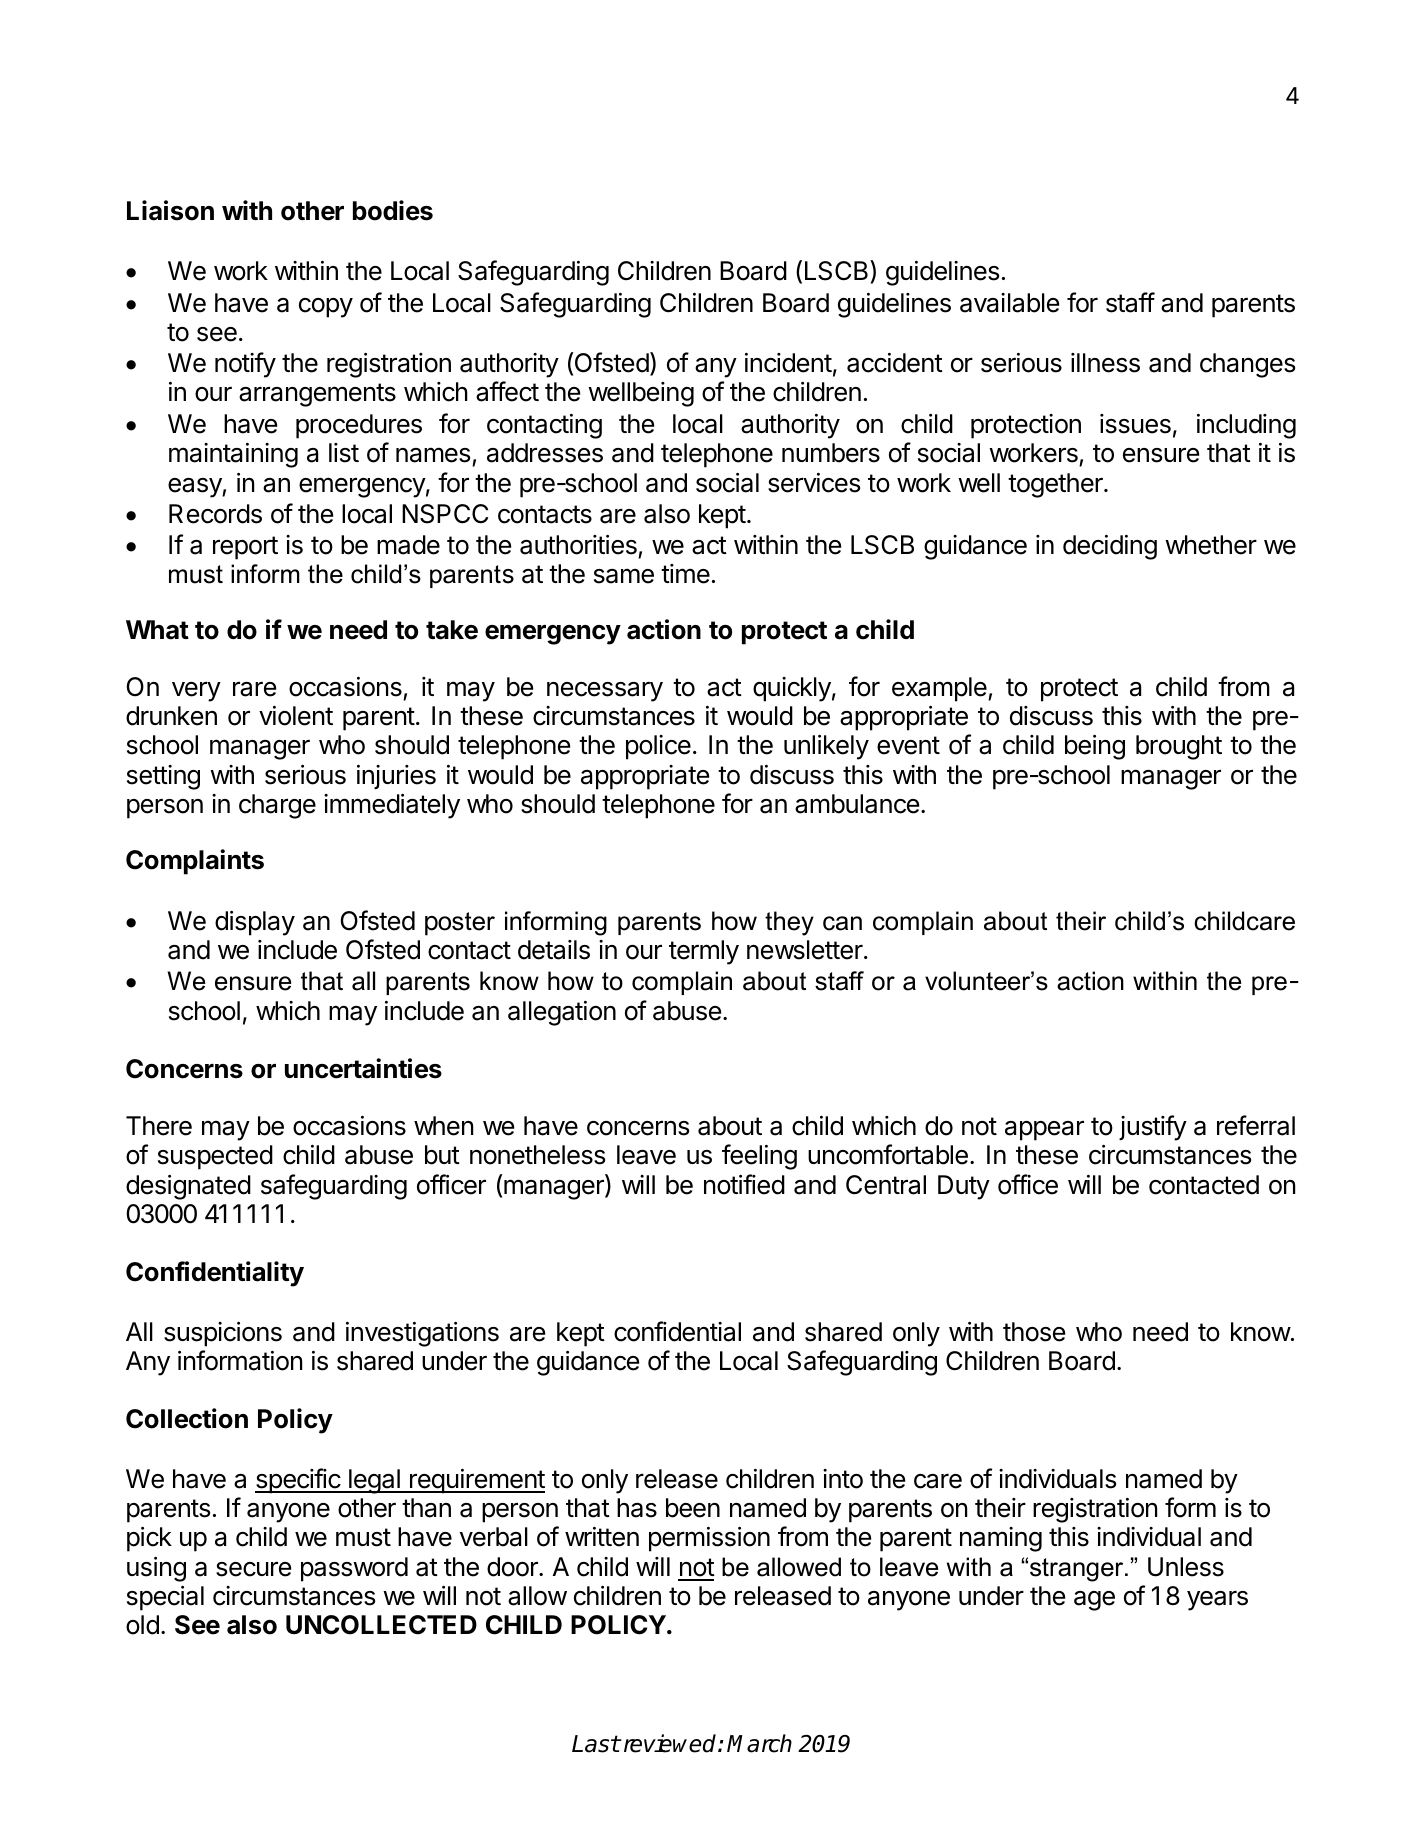  What do you see at coordinates (188, 1187) in the image?
I see `designated` at bounding box center [188, 1187].
